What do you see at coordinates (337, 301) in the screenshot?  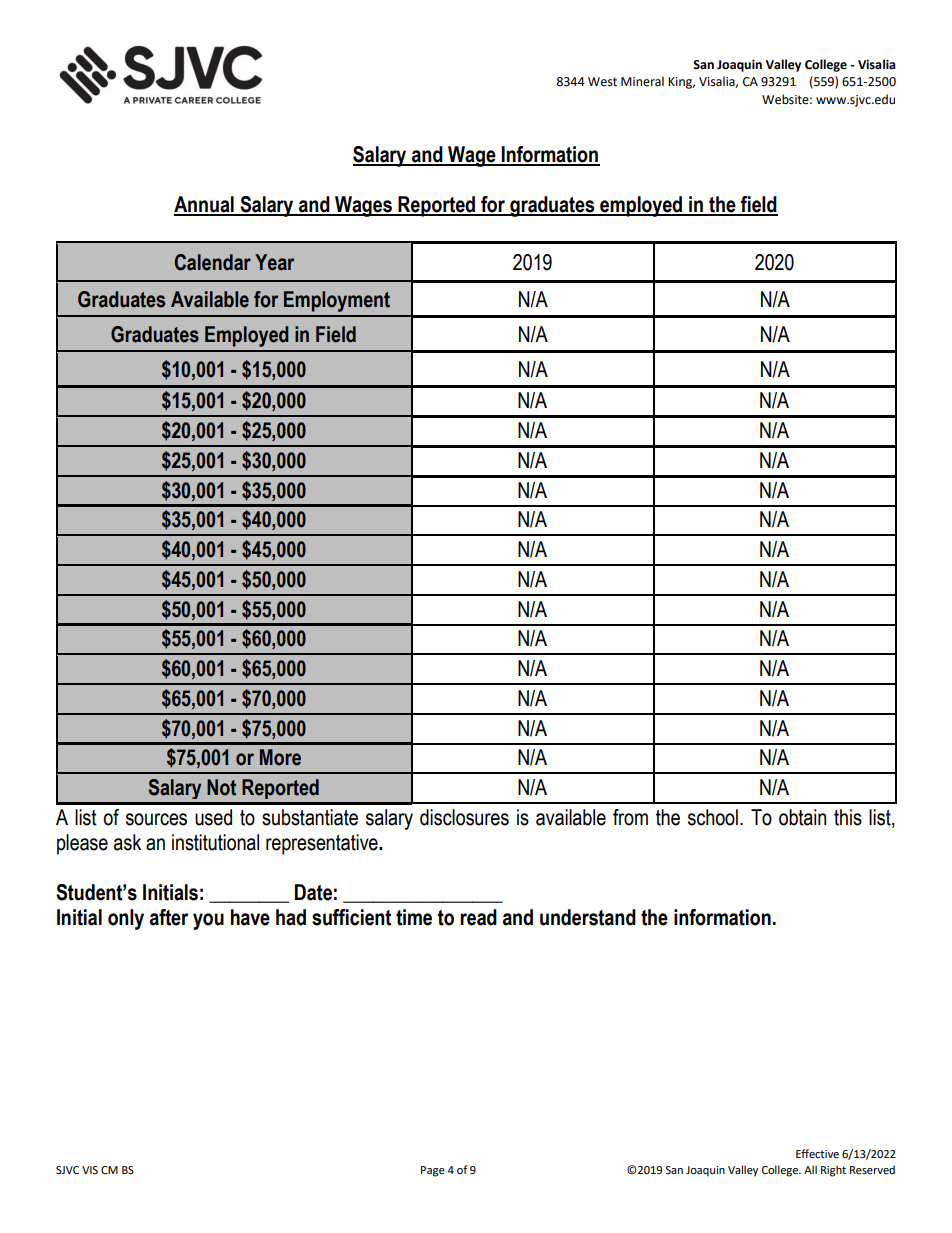 I see `Employment` at bounding box center [337, 301].
